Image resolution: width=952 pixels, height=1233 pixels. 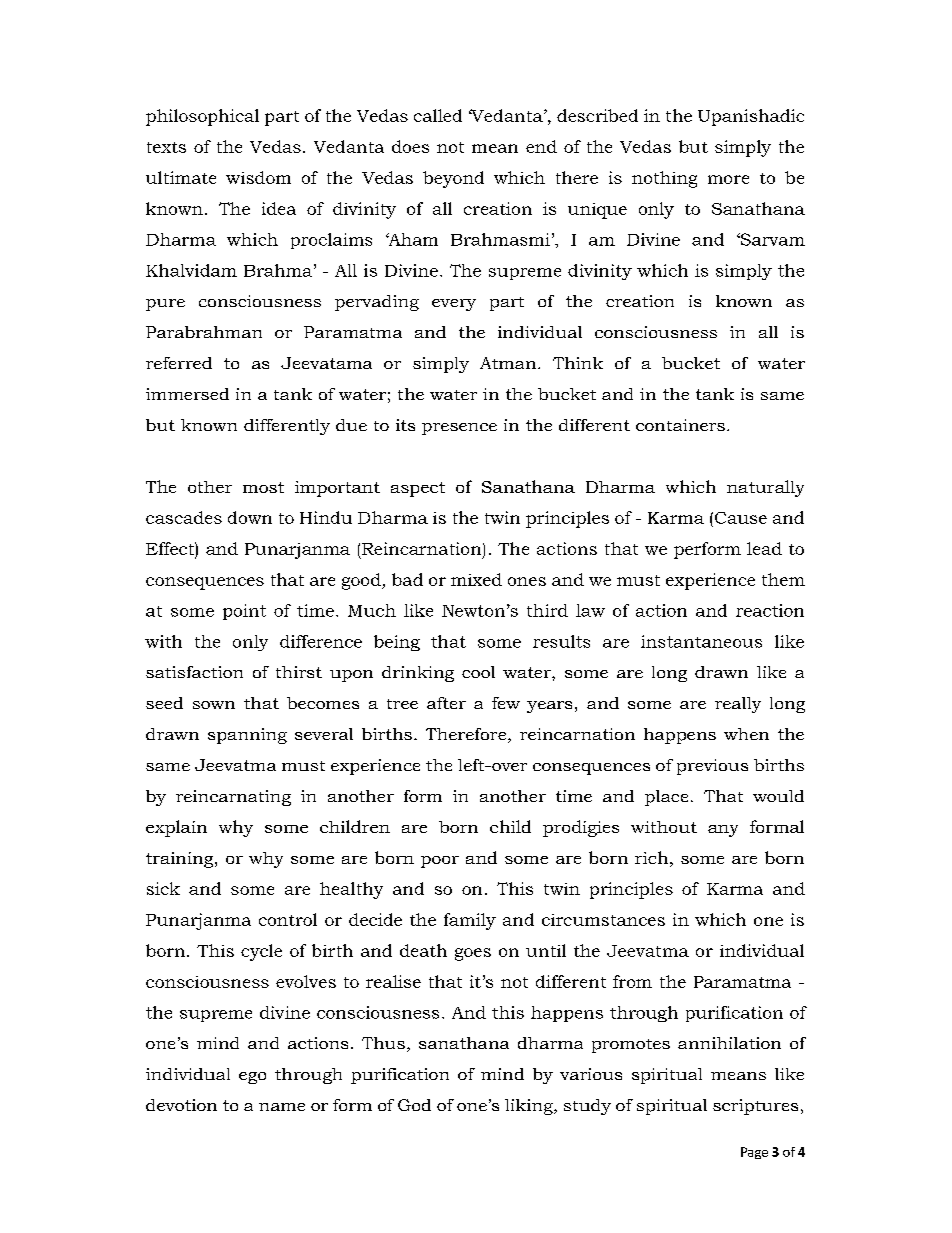 I want to click on point, so click(x=244, y=612).
